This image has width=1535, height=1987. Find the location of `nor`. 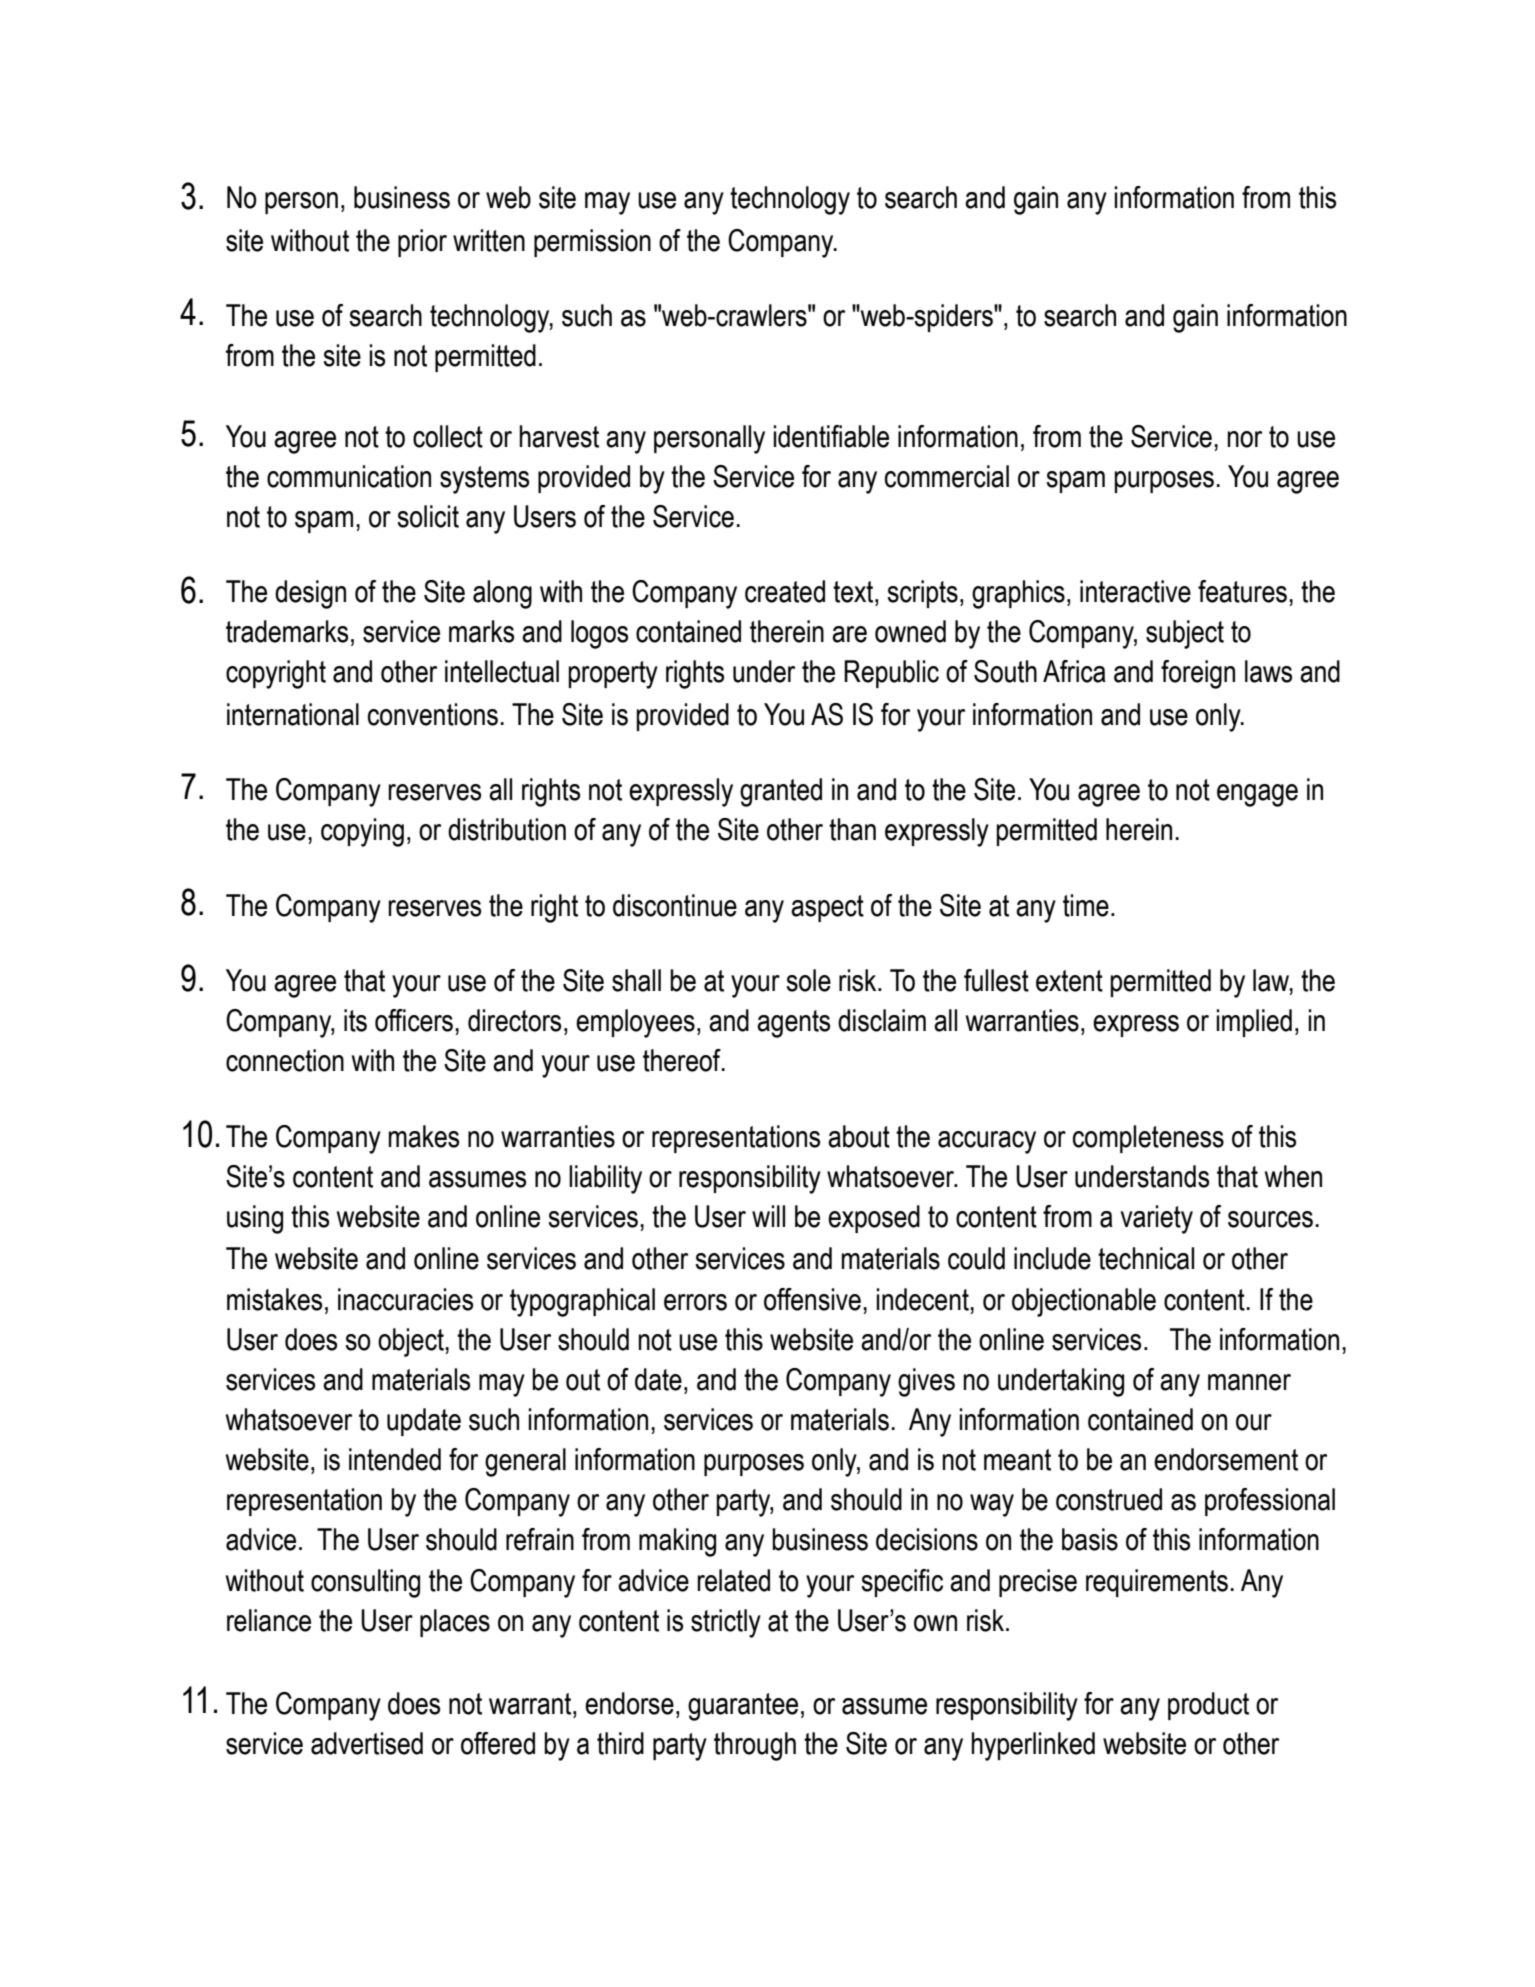

nor is located at coordinates (1244, 439).
